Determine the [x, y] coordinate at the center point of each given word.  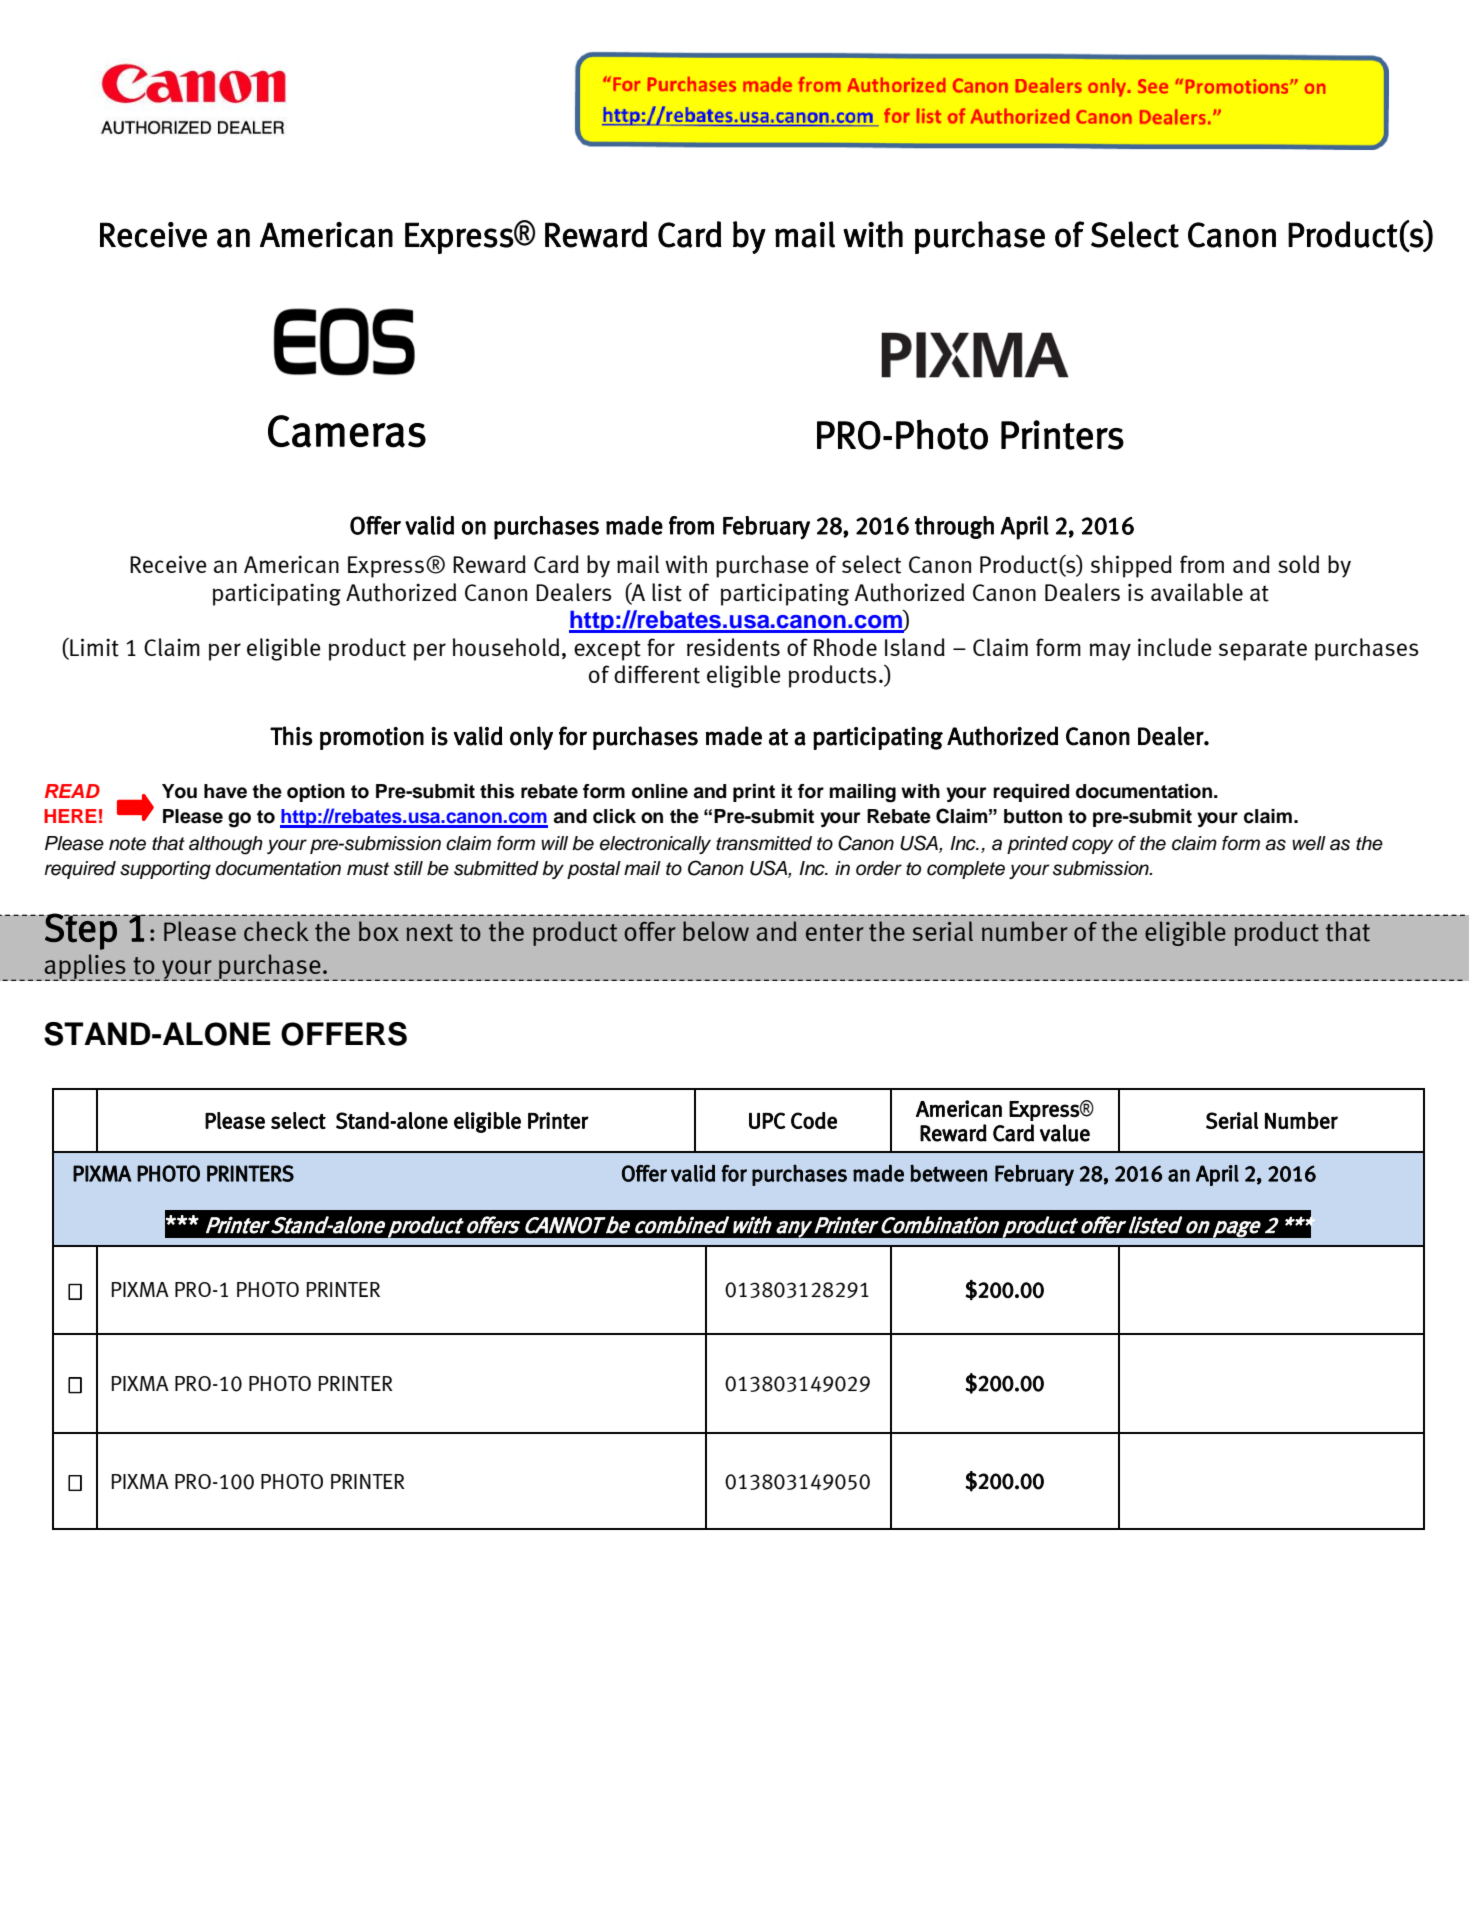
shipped [1131, 566]
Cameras [347, 431]
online [660, 791]
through [954, 527]
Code [814, 1120]
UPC [767, 1120]
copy [1092, 846]
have [225, 791]
